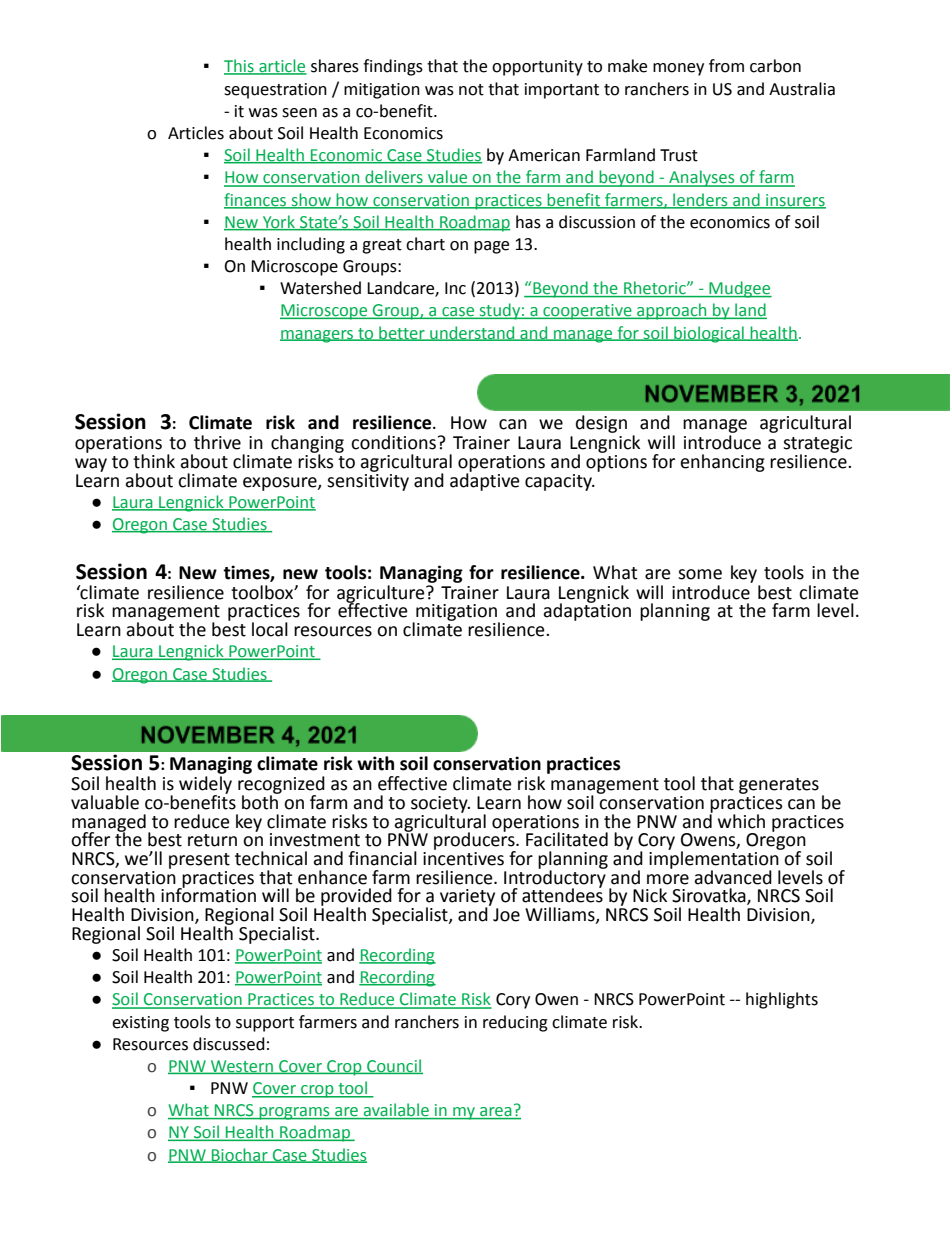  Describe the element at coordinates (709, 334) in the page. I see `biological` at that location.
